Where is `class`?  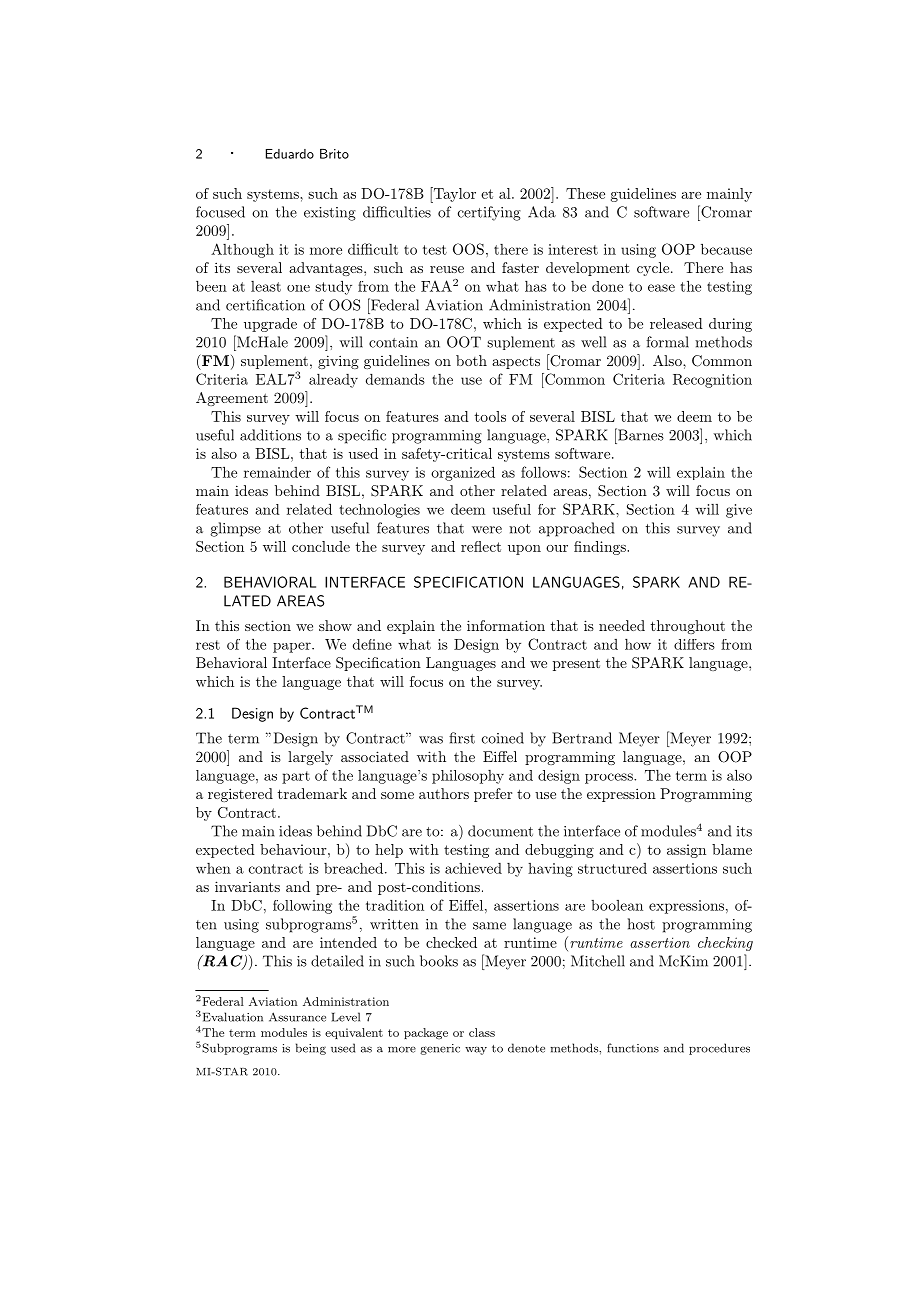 class is located at coordinates (482, 1032).
